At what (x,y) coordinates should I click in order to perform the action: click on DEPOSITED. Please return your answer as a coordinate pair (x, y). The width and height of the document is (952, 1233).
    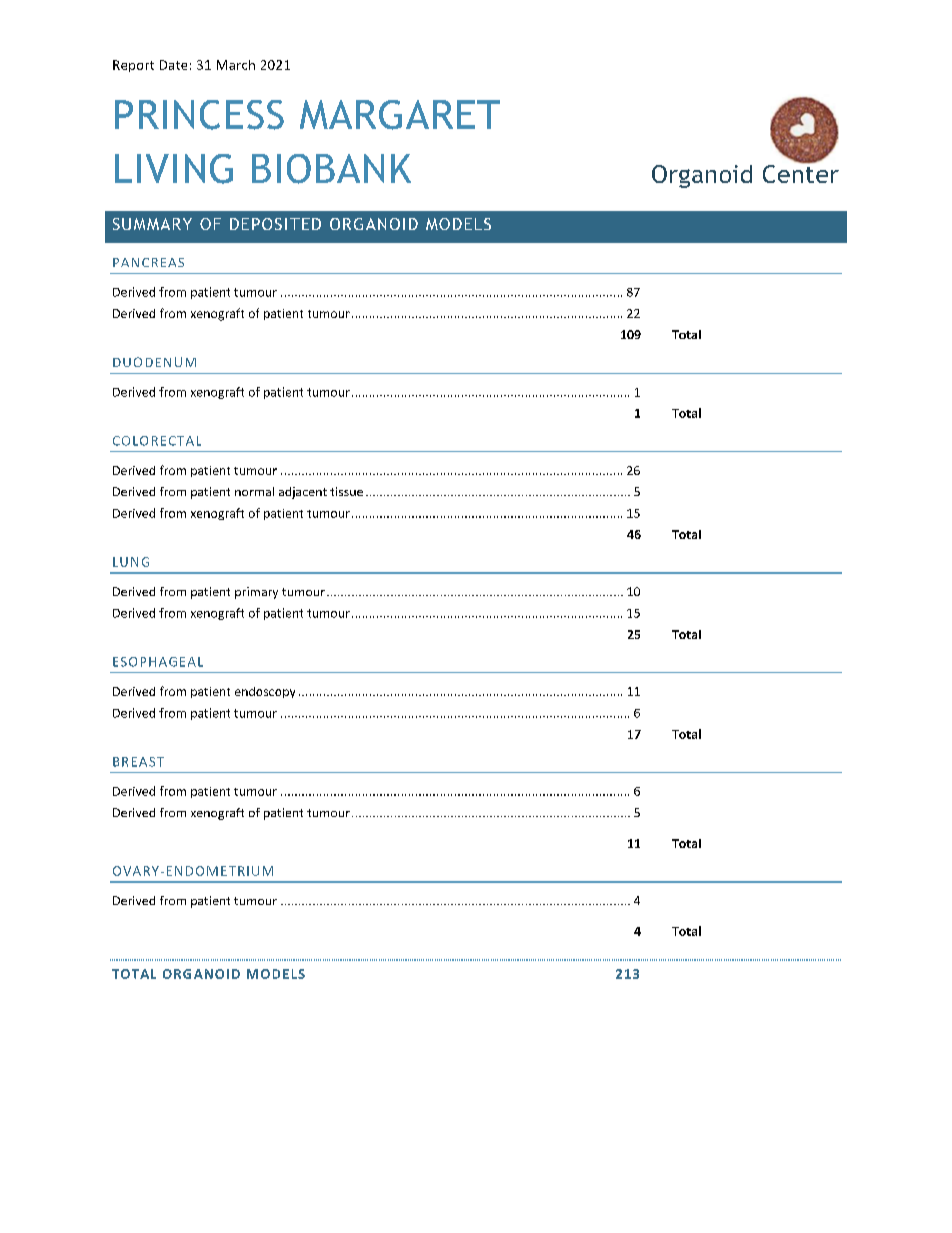
    Looking at the image, I should click on (275, 224).
